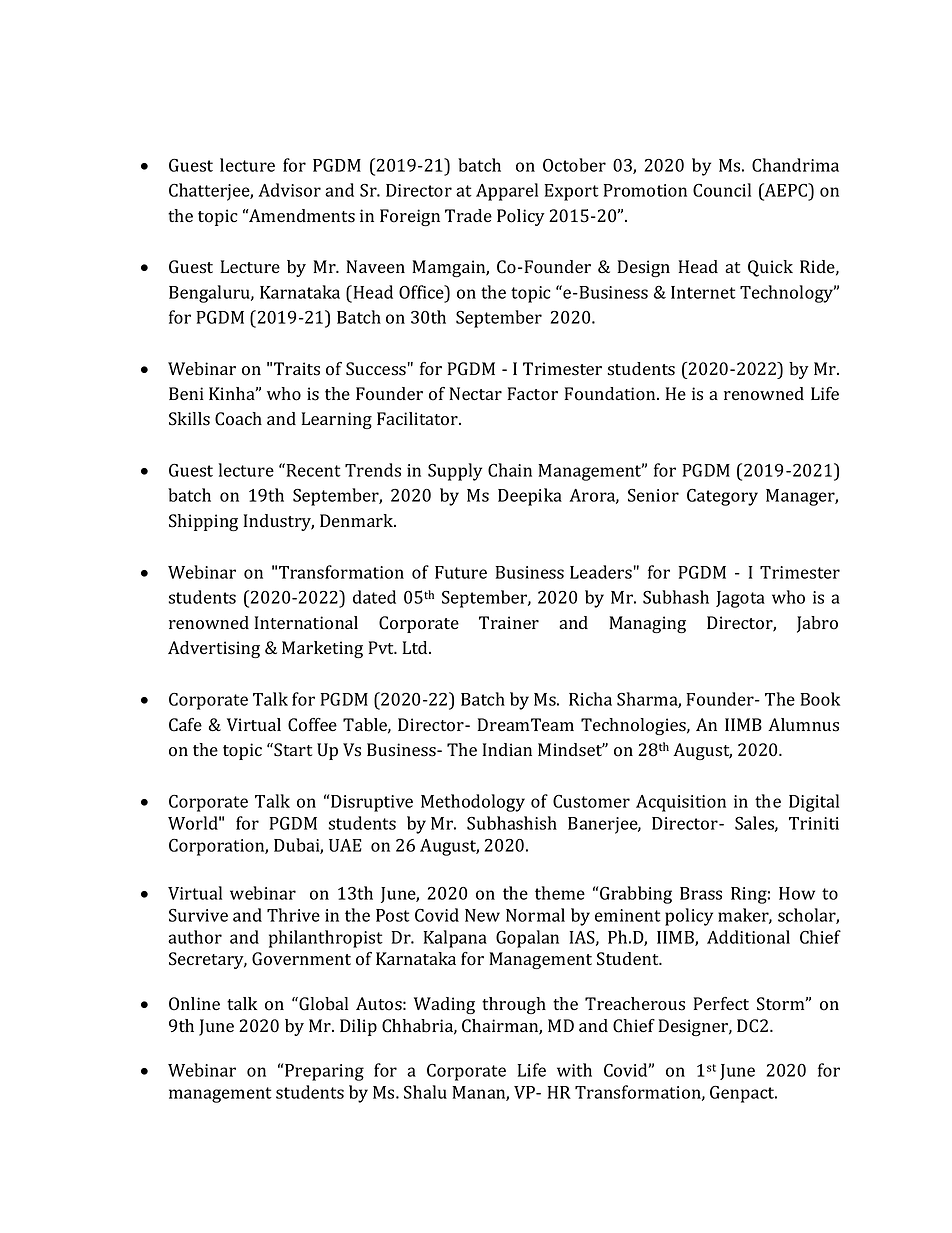 The image size is (952, 1233). What do you see at coordinates (238, 419) in the screenshot?
I see `Coach` at bounding box center [238, 419].
